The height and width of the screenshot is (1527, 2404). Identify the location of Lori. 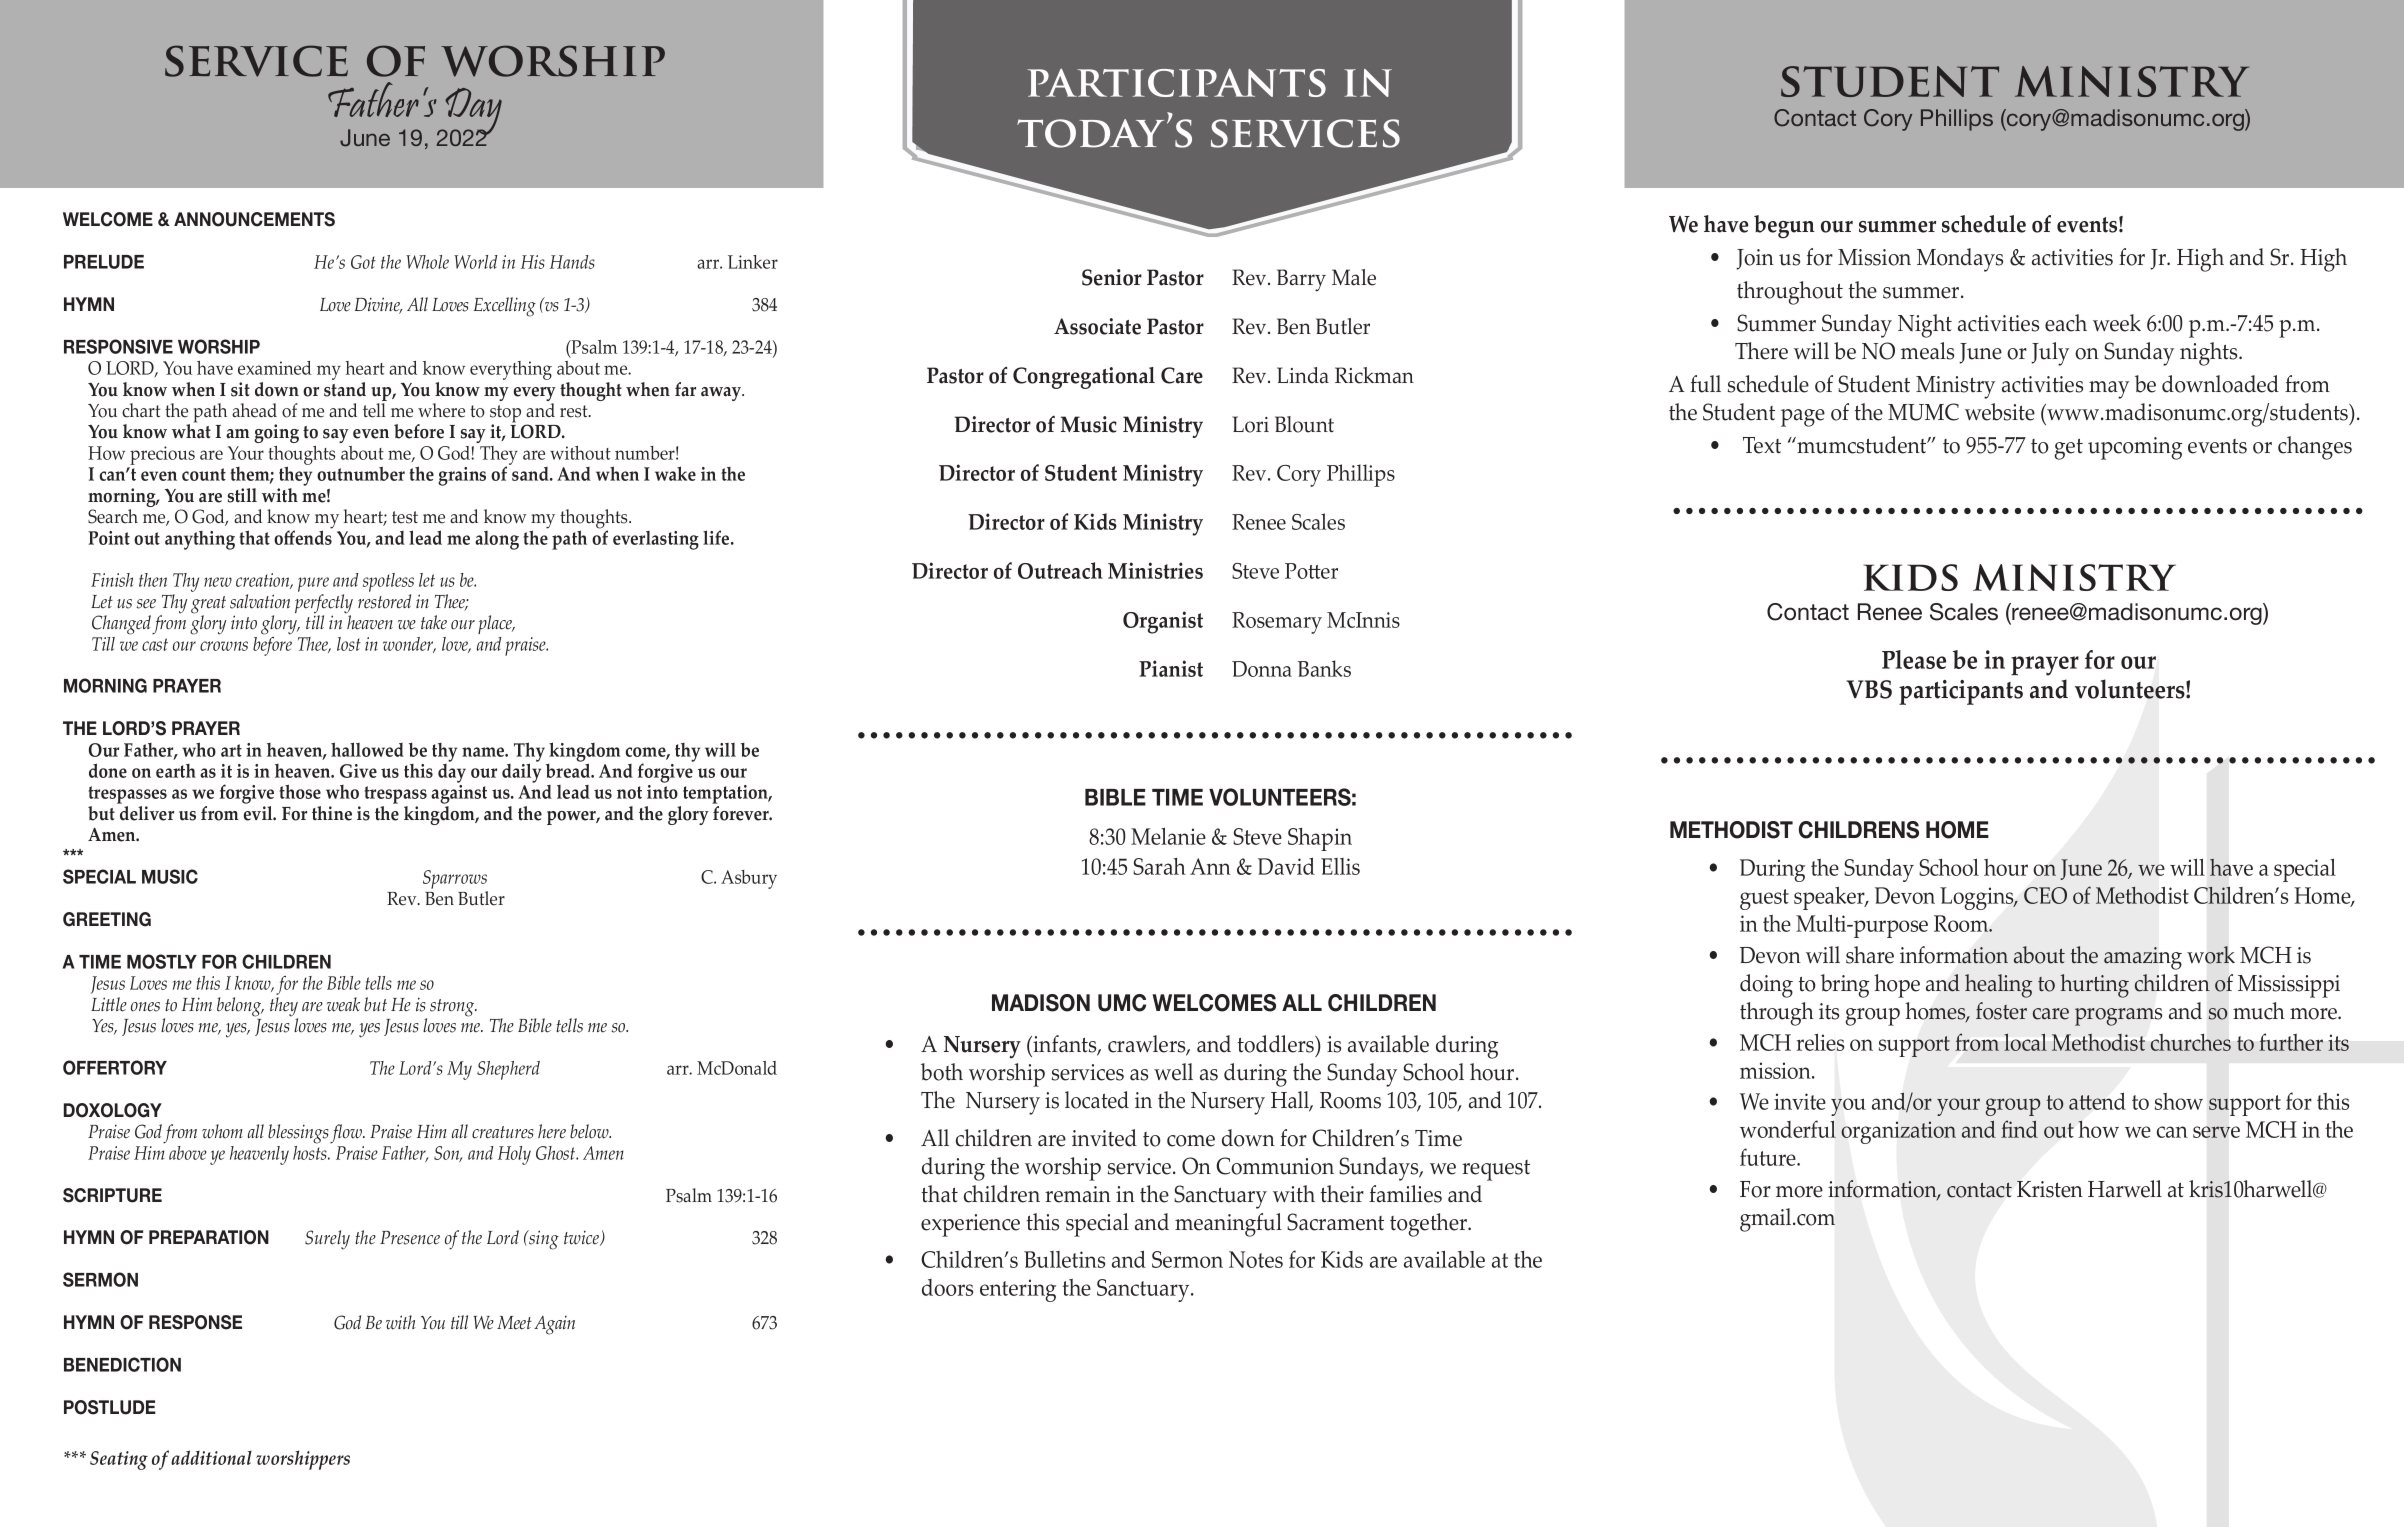
(1250, 424).
